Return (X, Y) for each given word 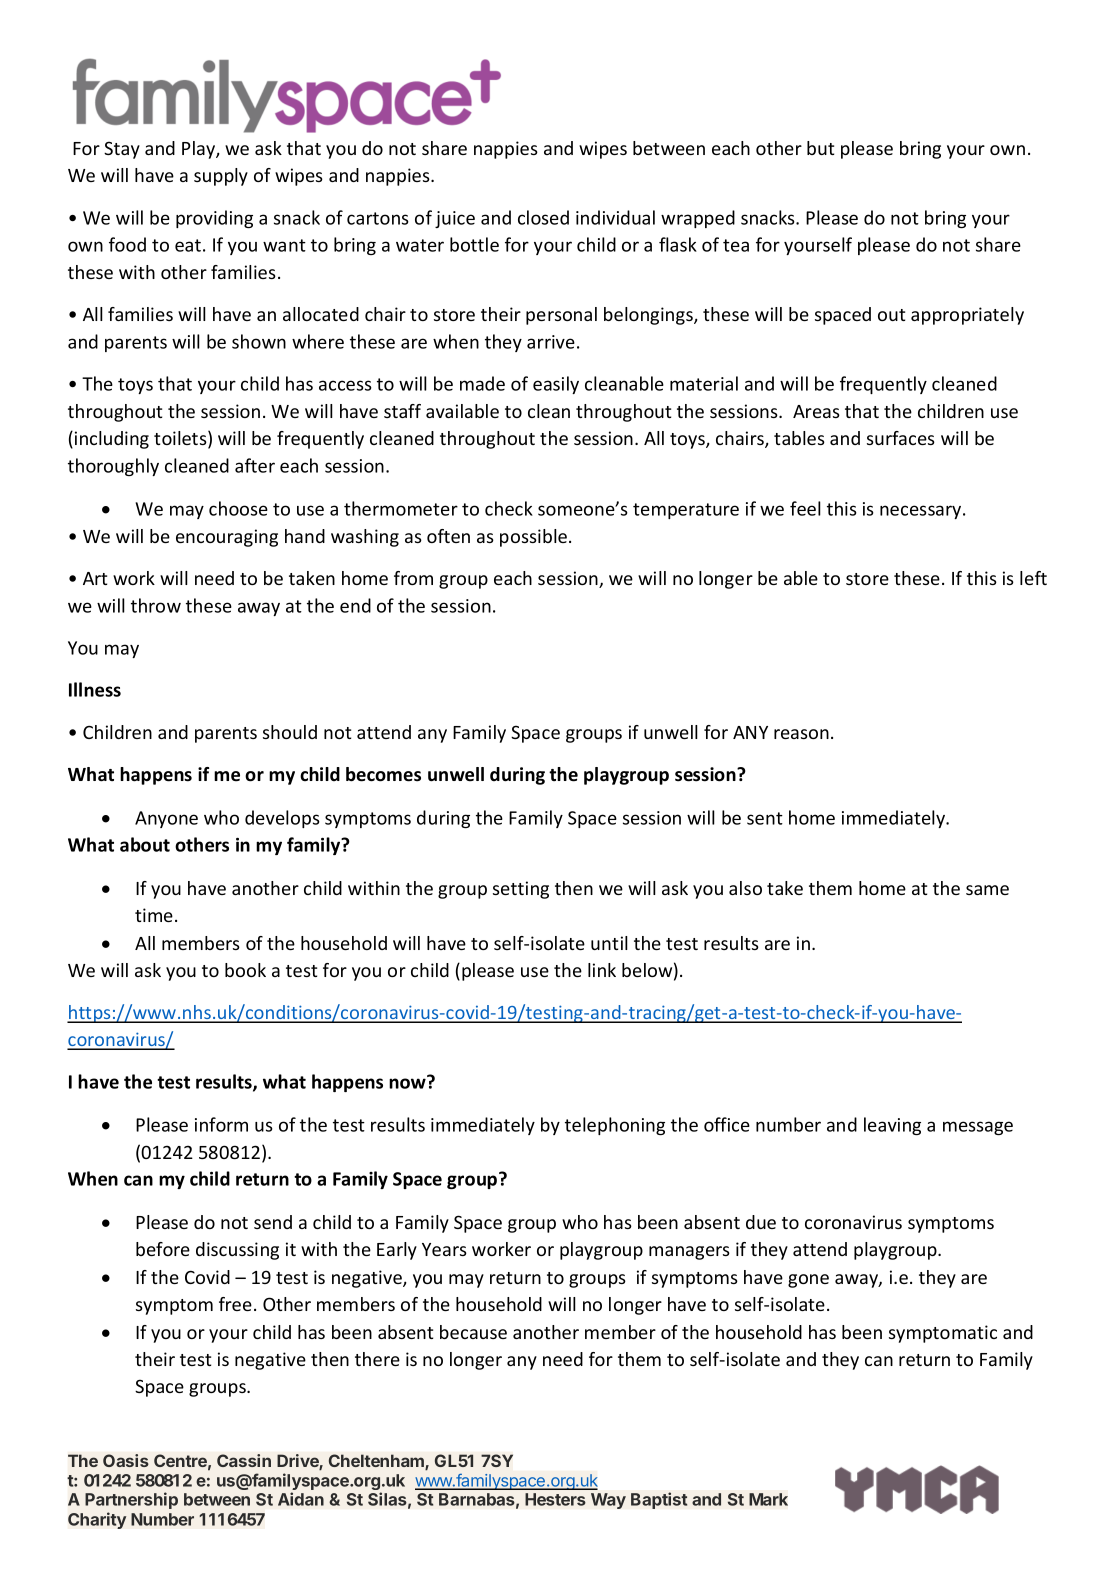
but (820, 148)
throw (156, 605)
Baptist (659, 1500)
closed (543, 217)
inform (221, 1124)
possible (533, 538)
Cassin (244, 1460)
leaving (892, 1126)
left (1033, 578)
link (602, 970)
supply (221, 177)
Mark (768, 1499)
